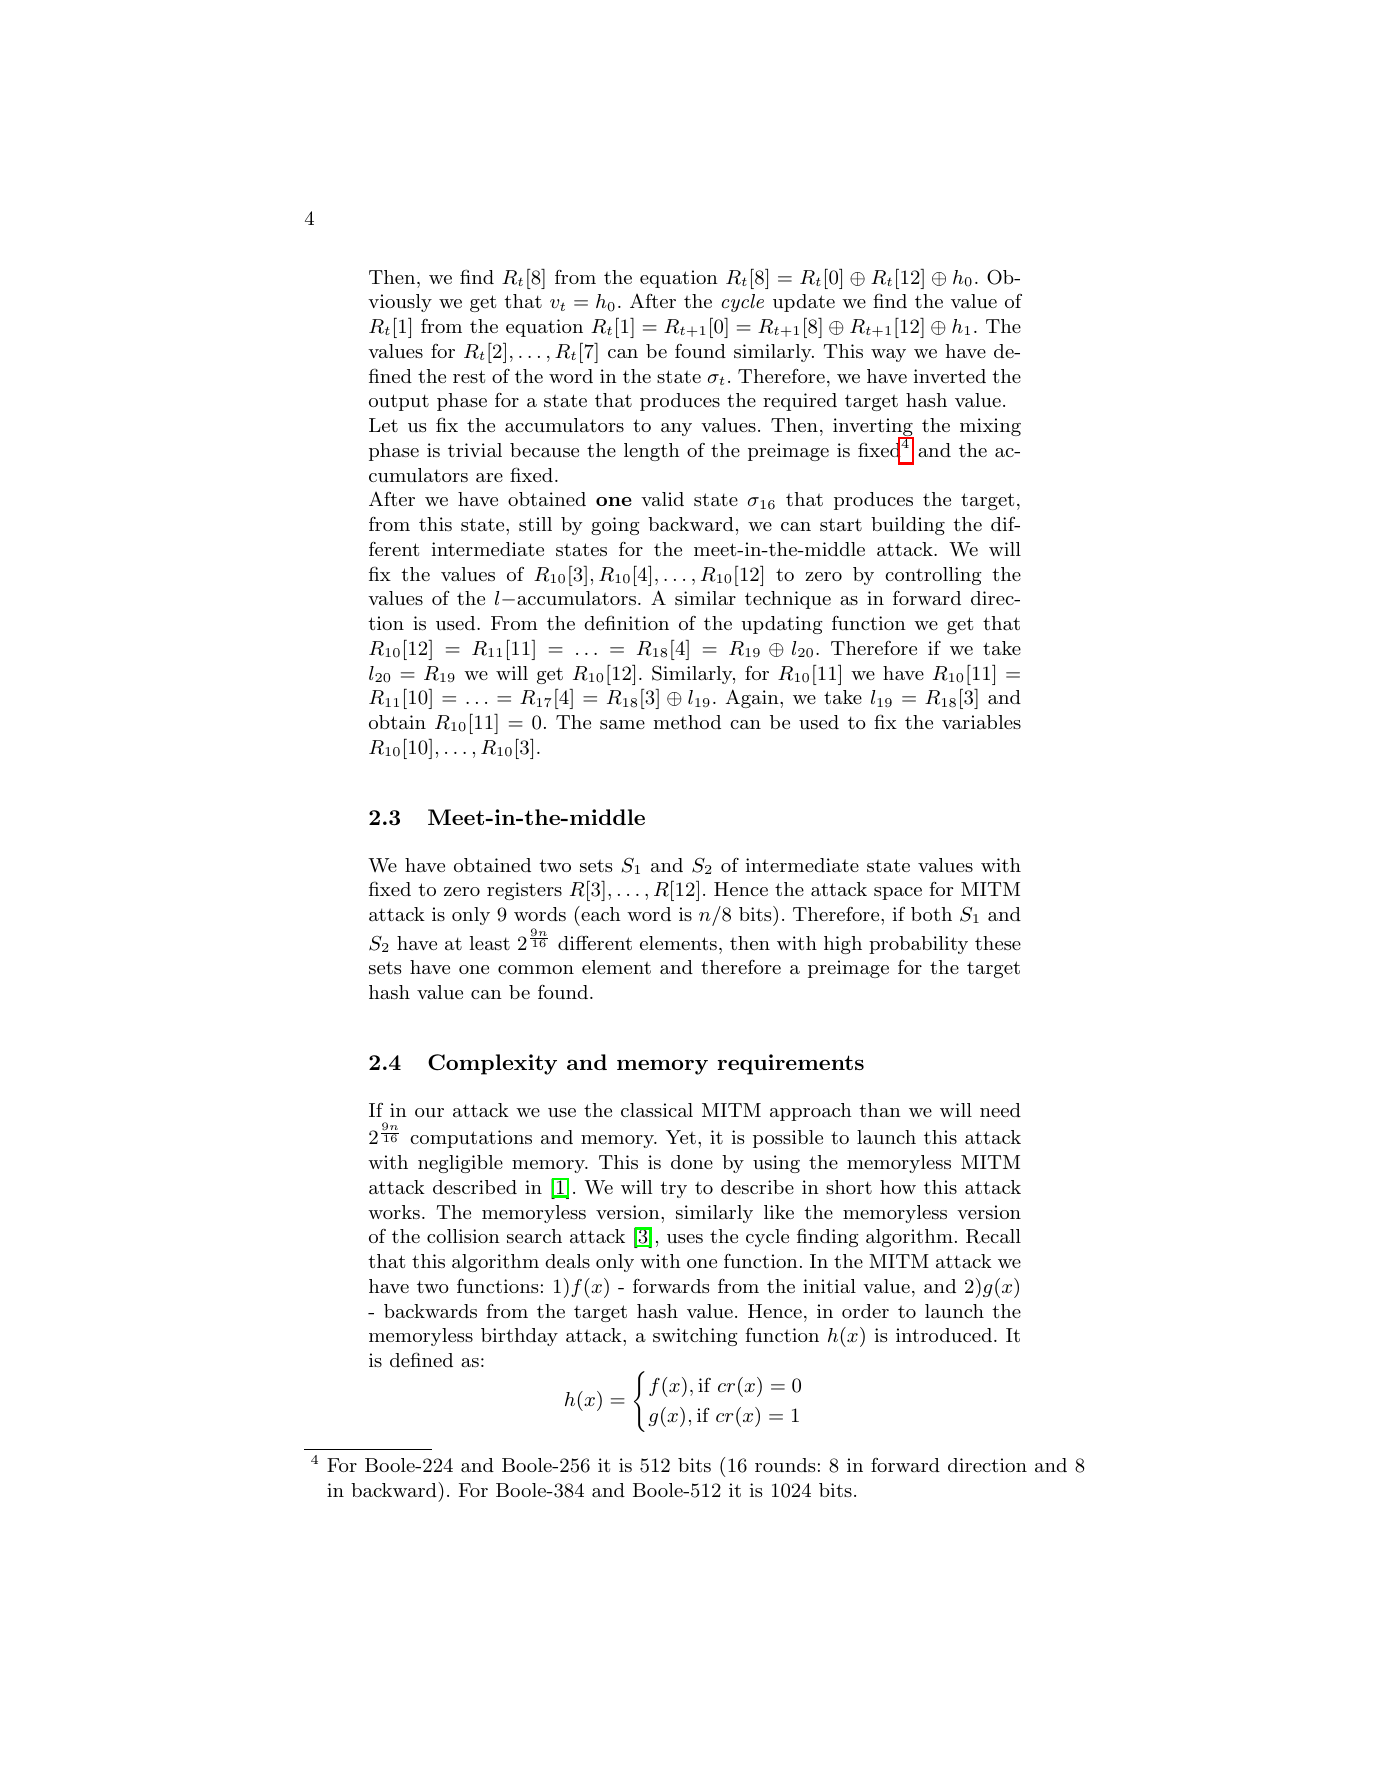 The width and height of the image is (1382, 1789). What do you see at coordinates (490, 943) in the image?
I see `least` at bounding box center [490, 943].
